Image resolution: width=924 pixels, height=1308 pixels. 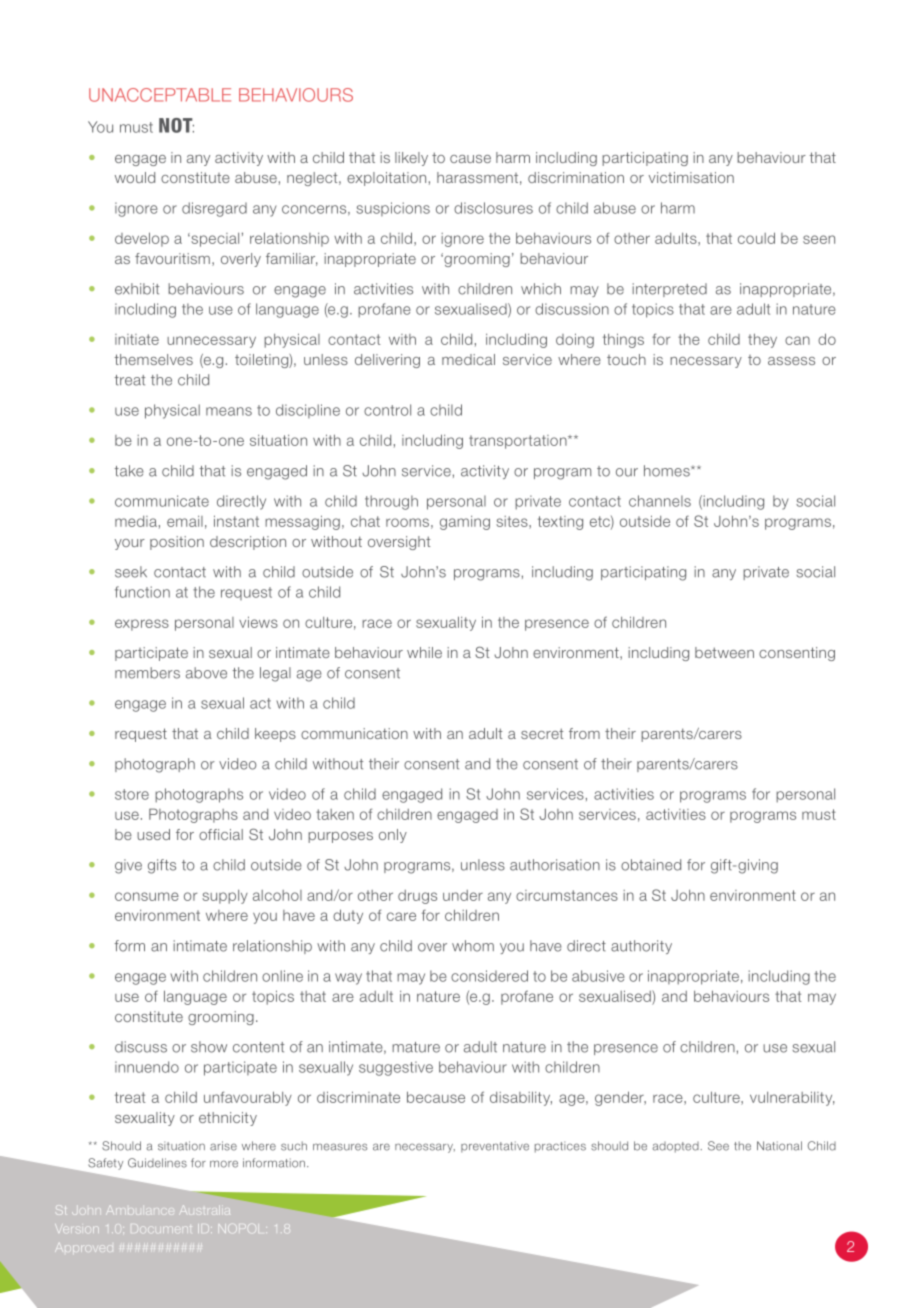 What do you see at coordinates (724, 652) in the image?
I see `between` at bounding box center [724, 652].
